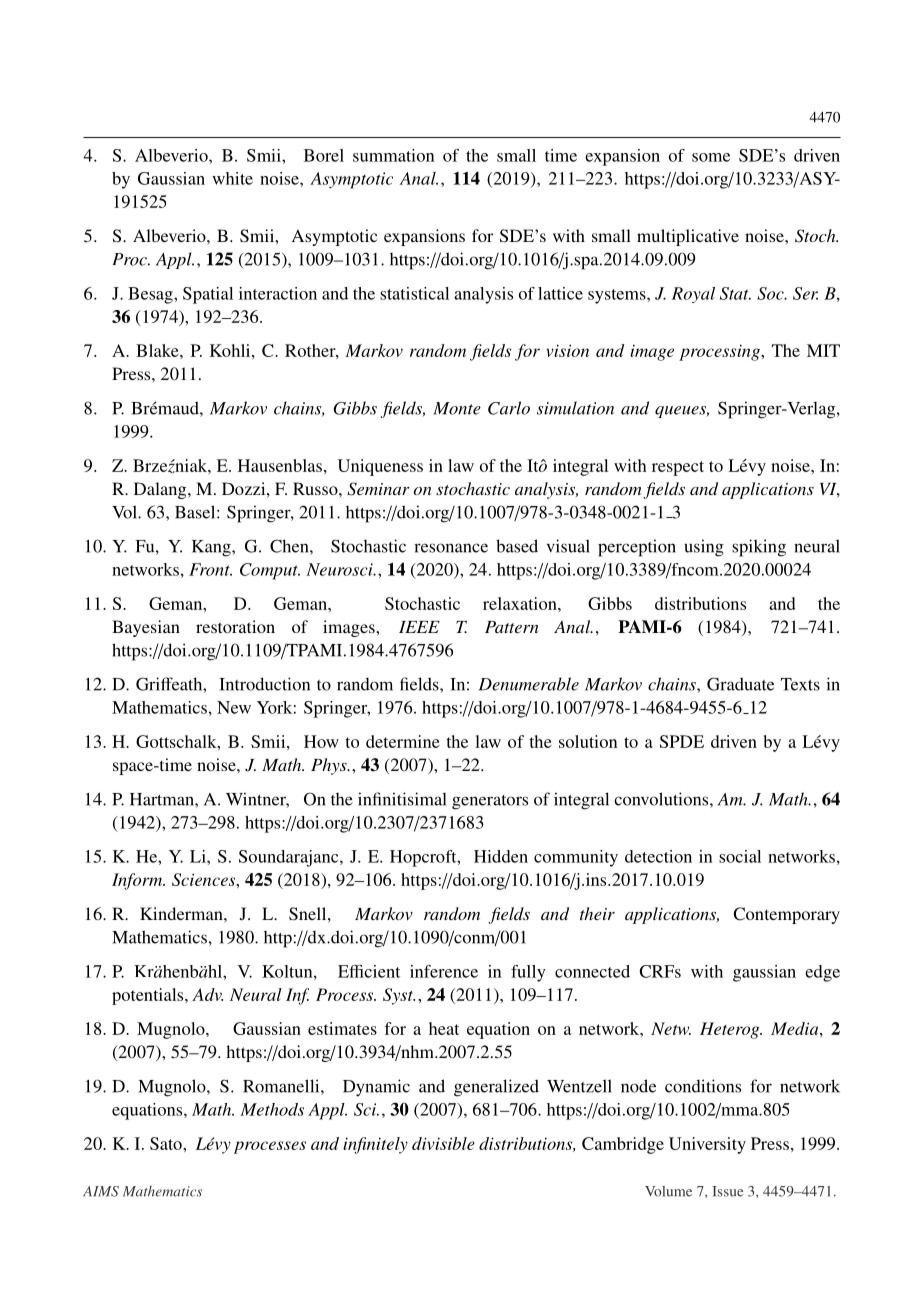 The image size is (924, 1308). Describe the element at coordinates (232, 178) in the image. I see `white` at that location.
